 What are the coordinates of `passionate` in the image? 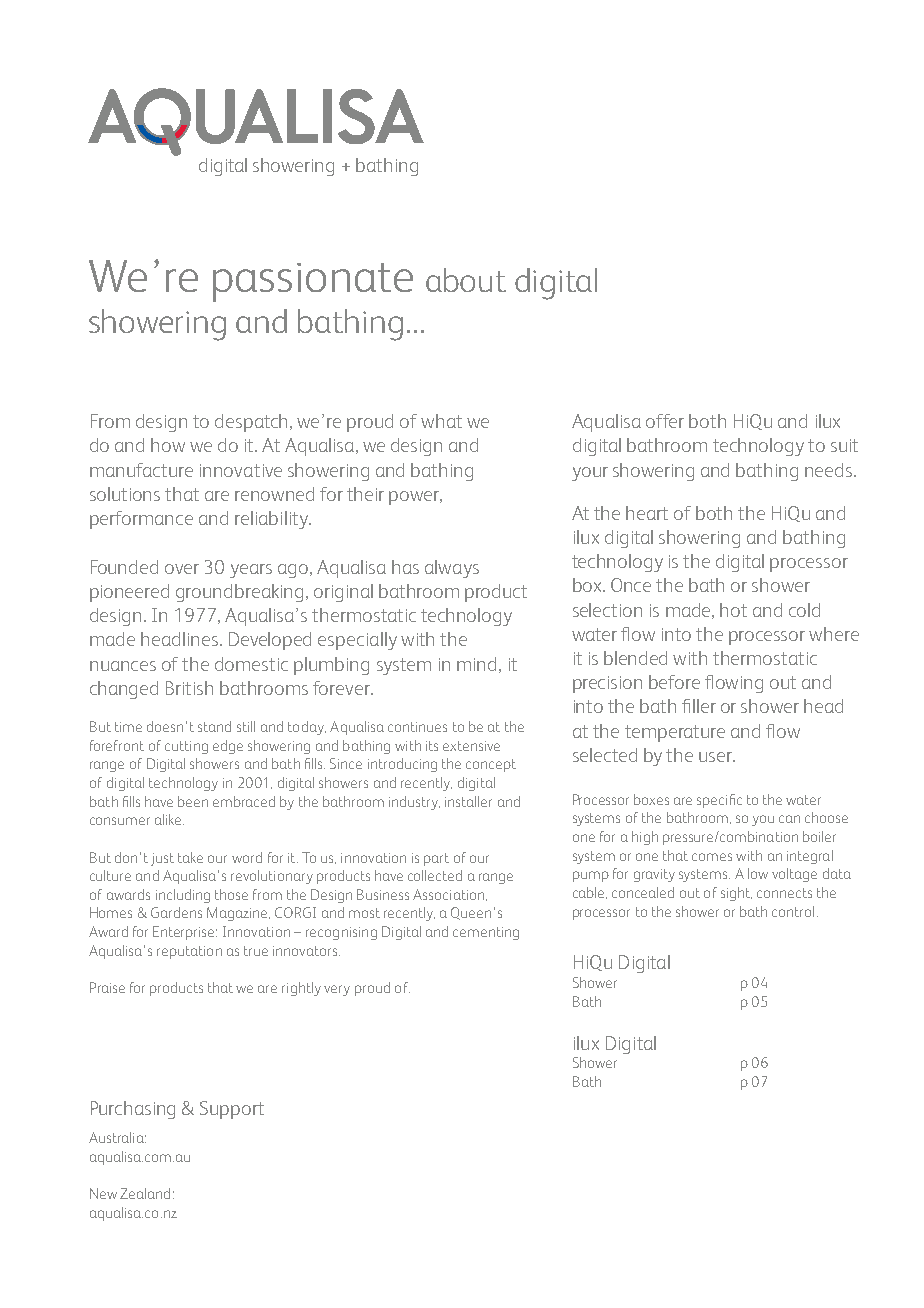 It's located at (313, 282).
